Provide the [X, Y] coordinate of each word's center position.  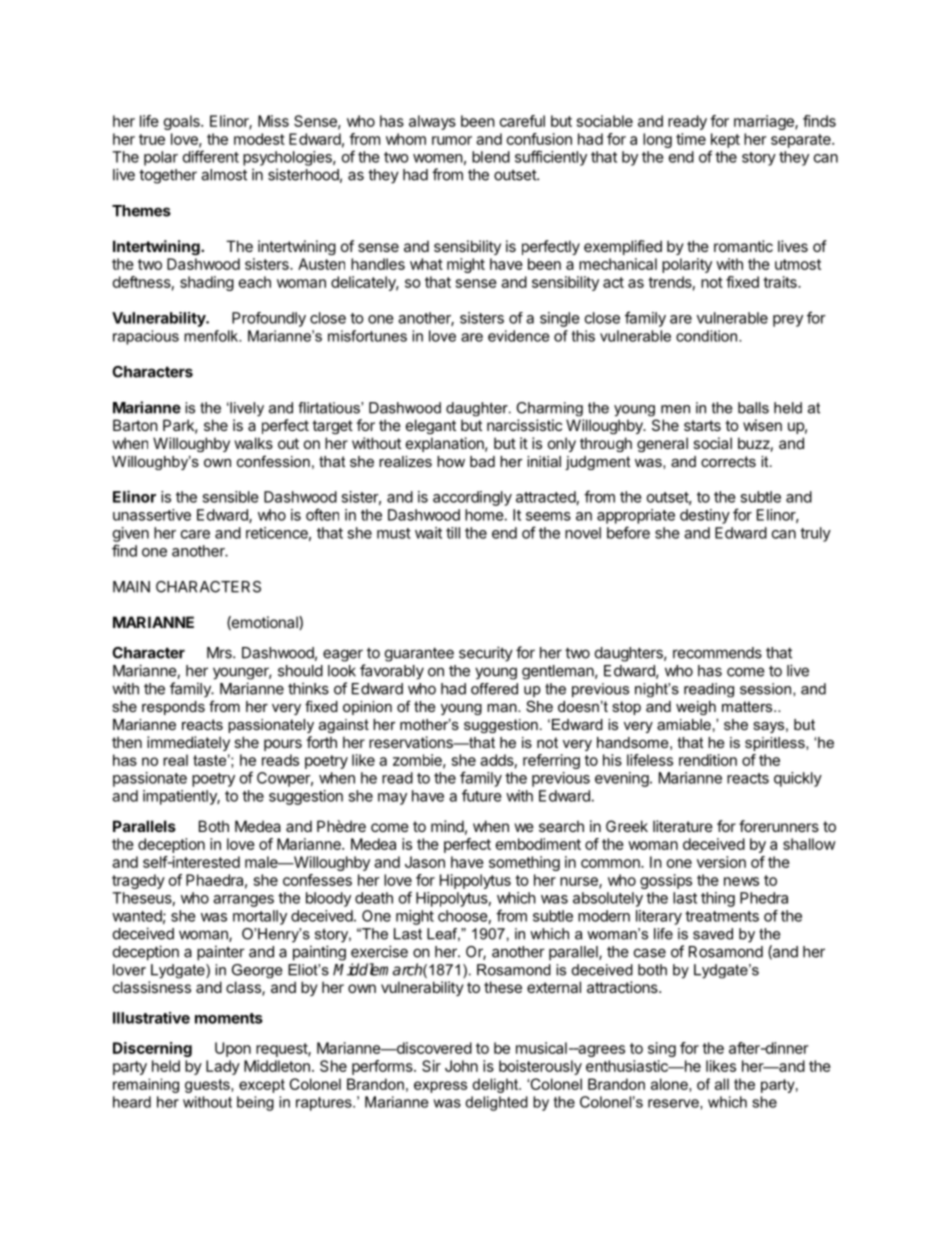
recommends [717, 653]
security [486, 654]
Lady [223, 1067]
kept [725, 140]
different [211, 156]
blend [491, 157]
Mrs [220, 653]
